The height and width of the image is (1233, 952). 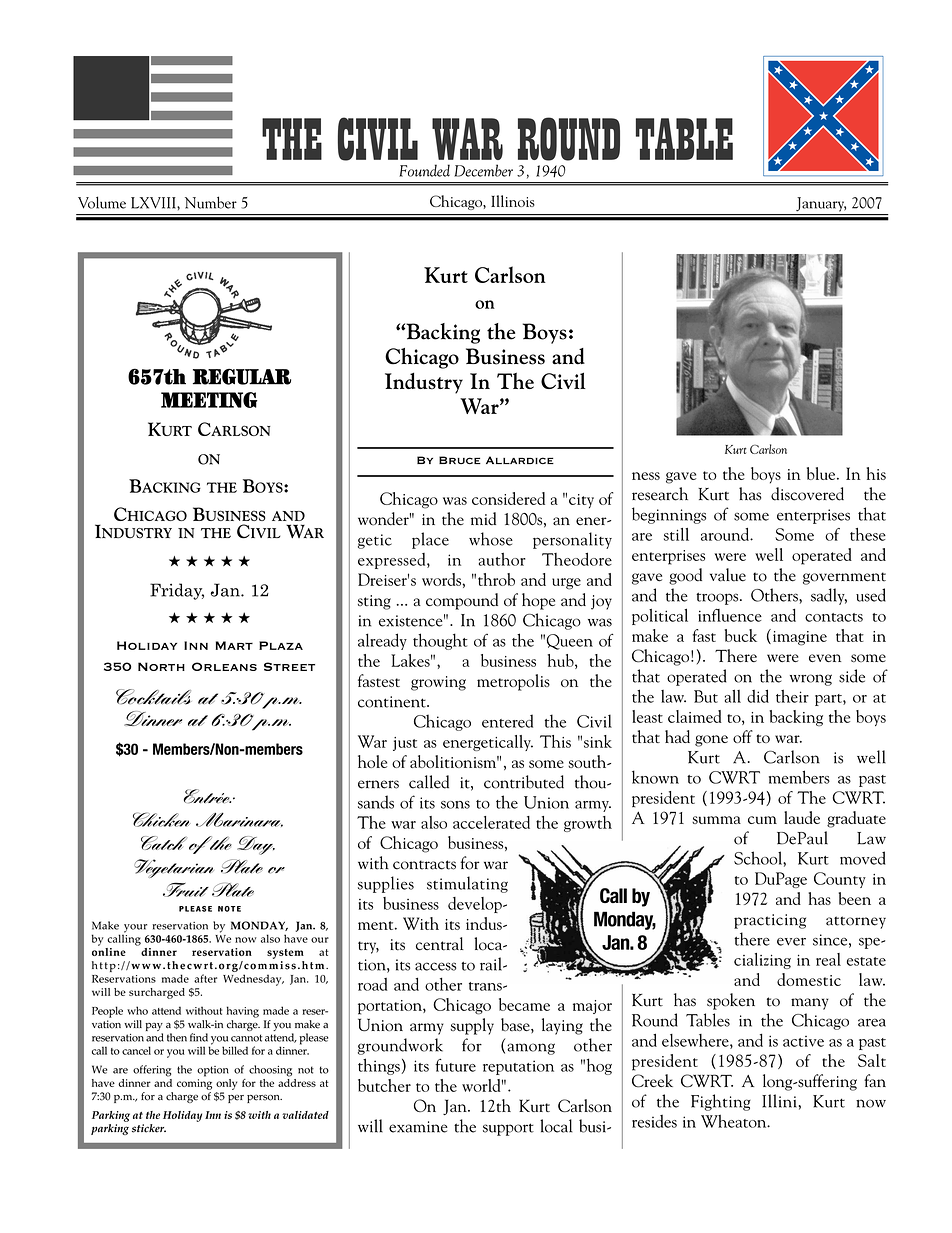 What do you see at coordinates (209, 400) in the image?
I see `MEETING` at bounding box center [209, 400].
